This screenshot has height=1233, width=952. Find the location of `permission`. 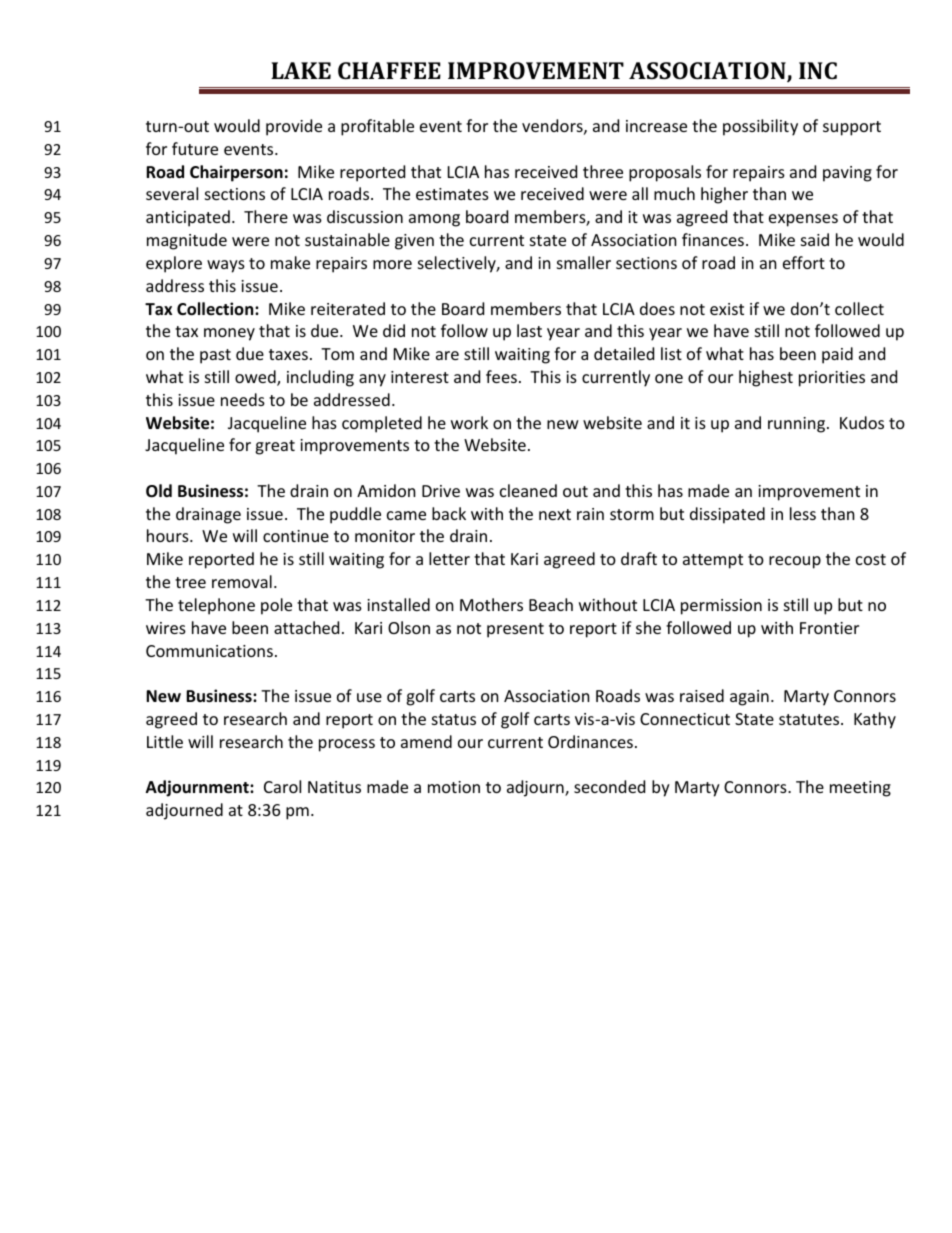

permission is located at coordinates (721, 607).
